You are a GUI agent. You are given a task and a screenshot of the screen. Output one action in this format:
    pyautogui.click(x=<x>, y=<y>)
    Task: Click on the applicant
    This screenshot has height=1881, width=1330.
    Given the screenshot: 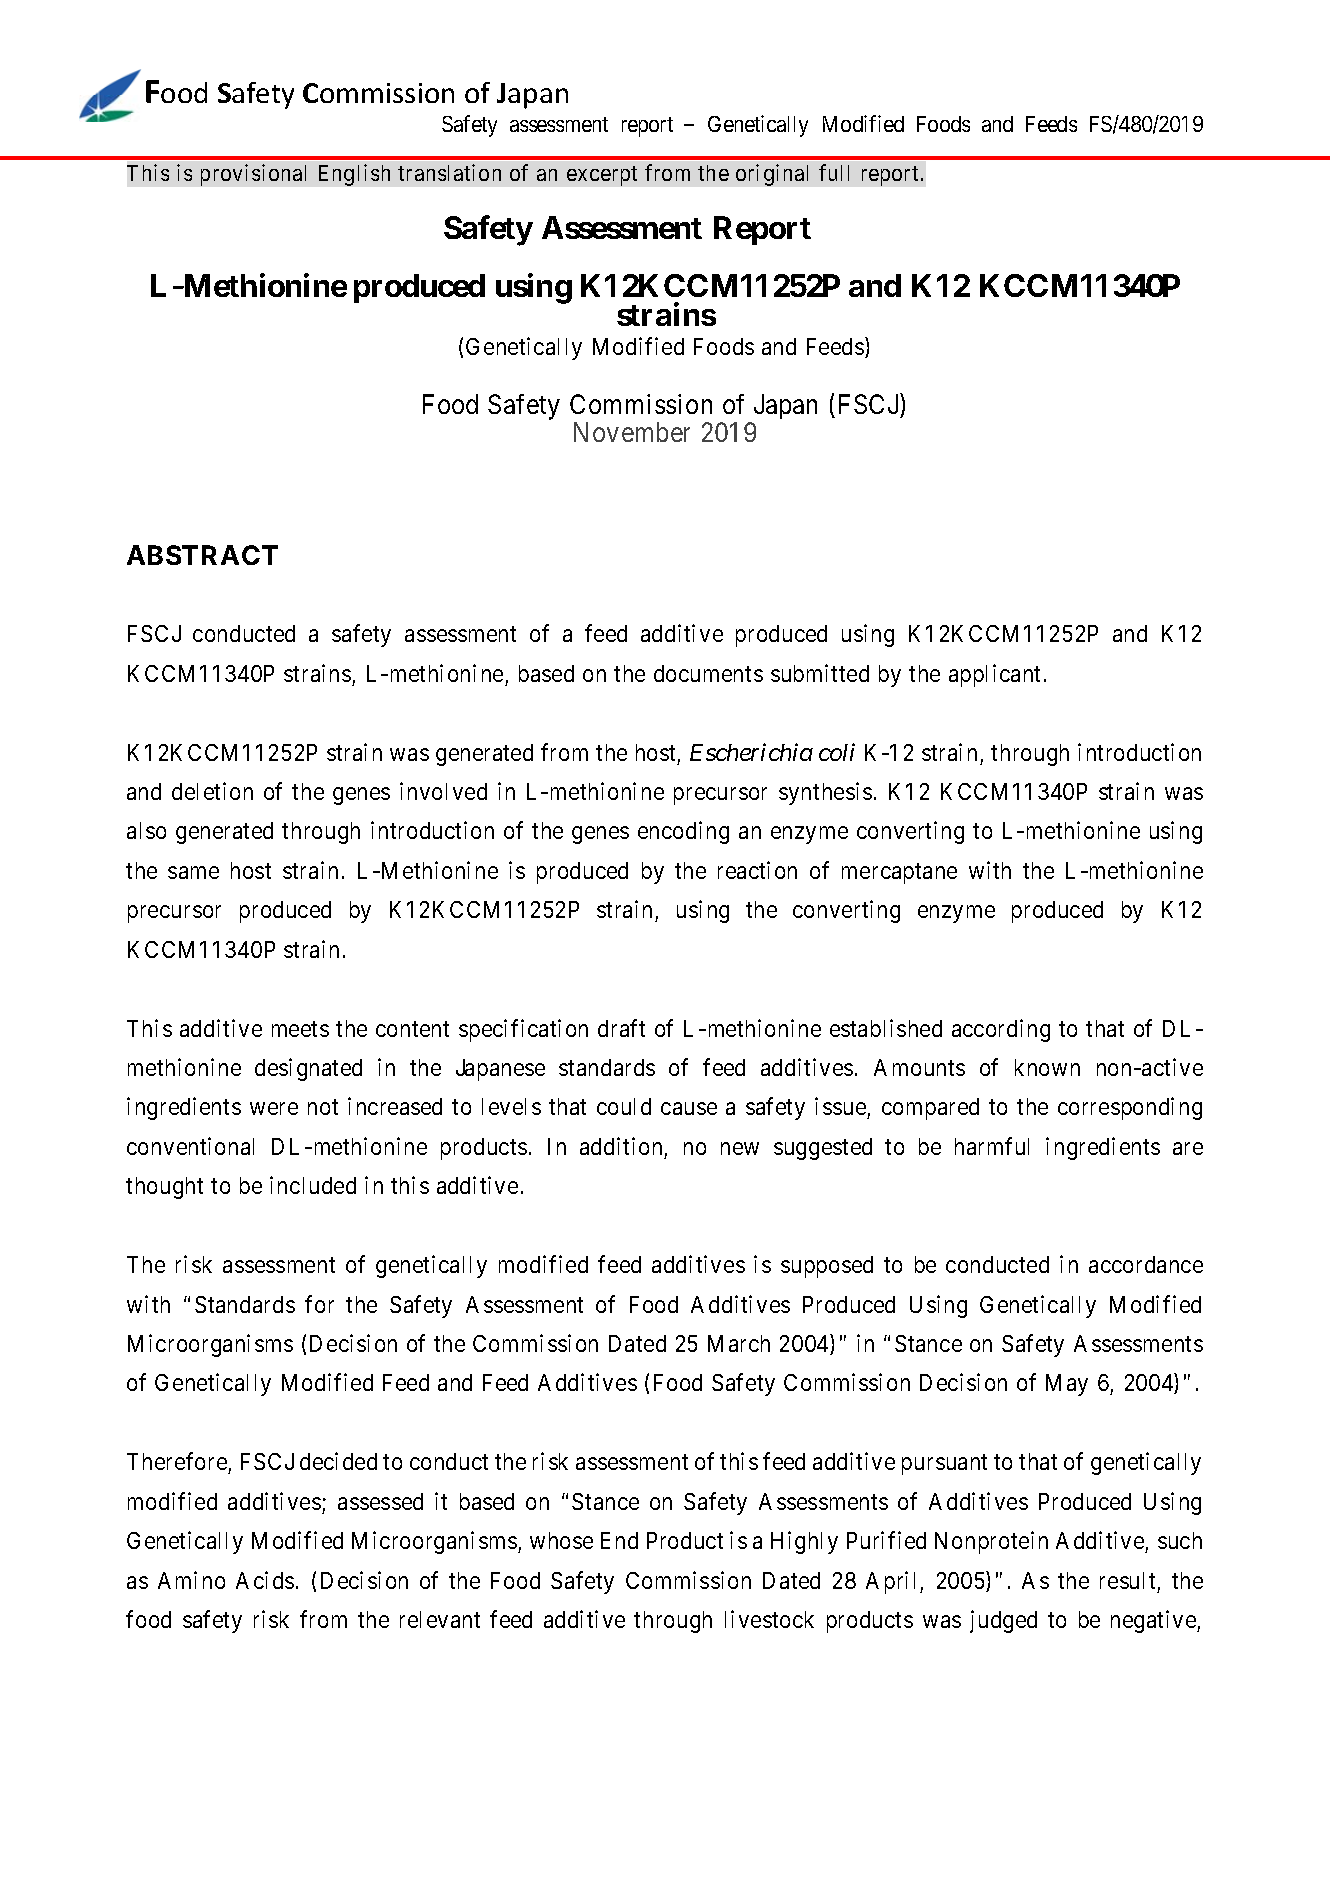 What is the action you would take?
    pyautogui.click(x=994, y=675)
